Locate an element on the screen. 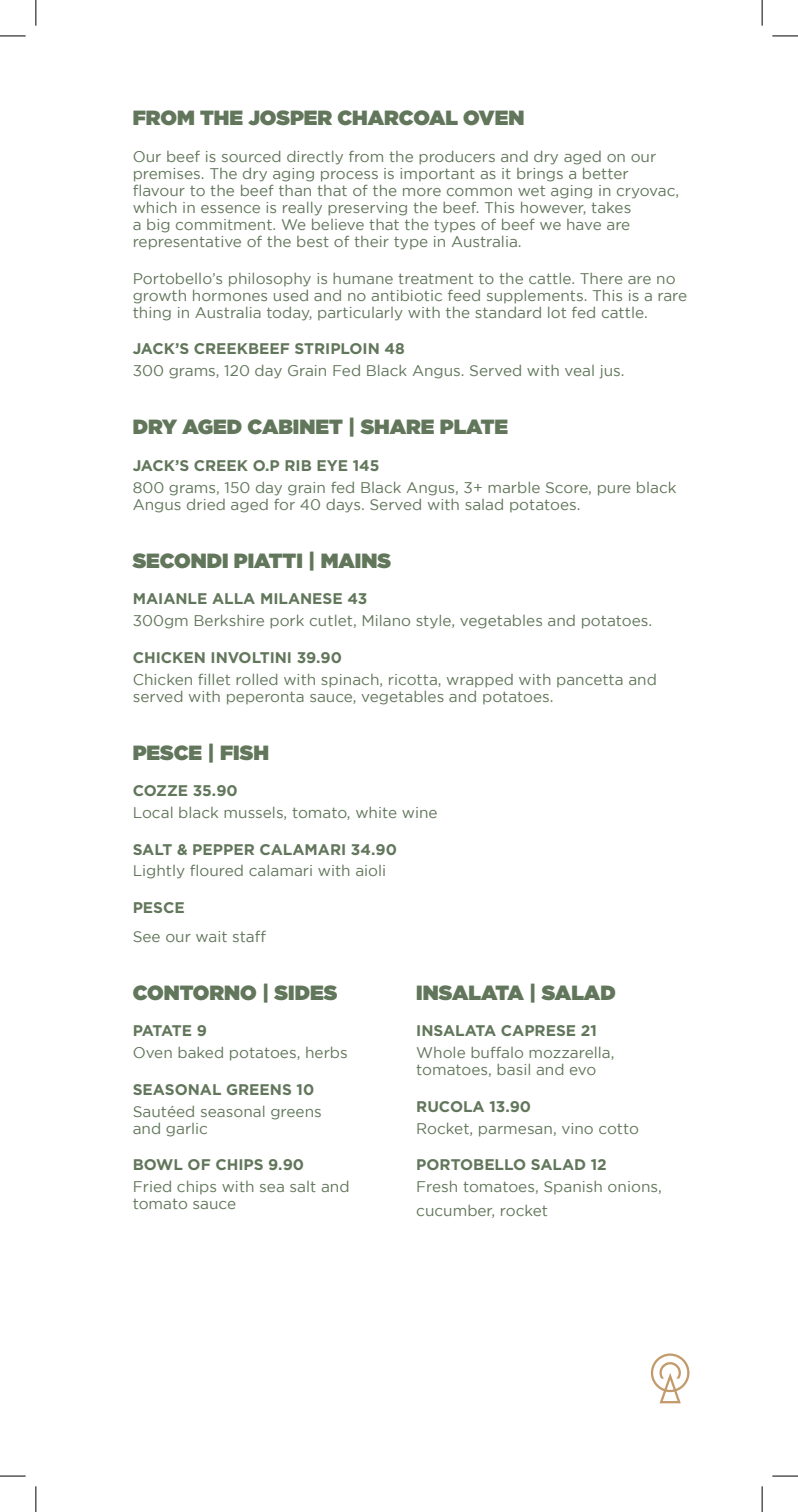  fillet is located at coordinates (214, 679).
